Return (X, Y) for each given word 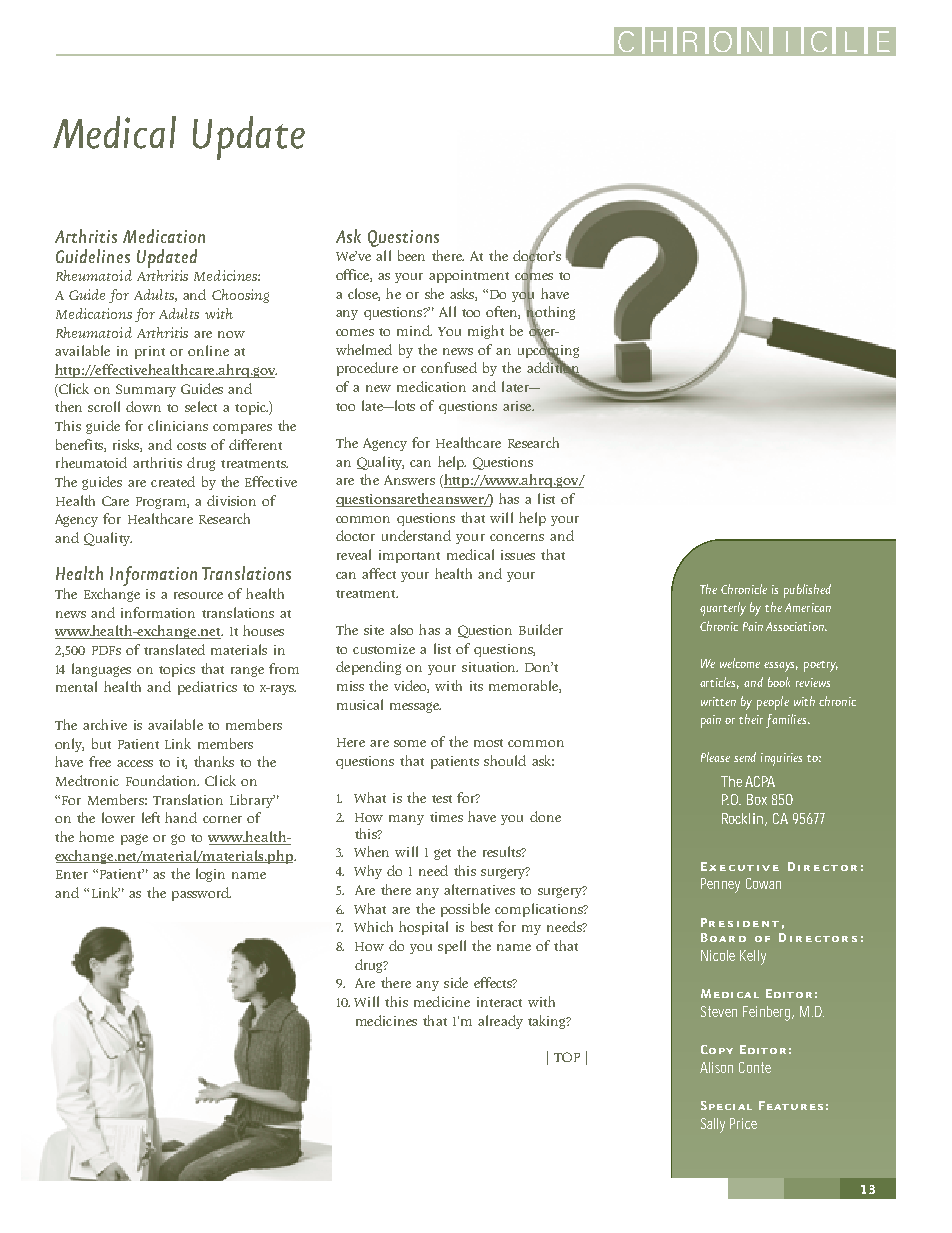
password (201, 894)
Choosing (240, 296)
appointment (469, 276)
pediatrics (207, 688)
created (173, 481)
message (415, 707)
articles (719, 683)
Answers (409, 480)
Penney (720, 885)
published (807, 591)
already (500, 1022)
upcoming (548, 351)
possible (465, 910)
